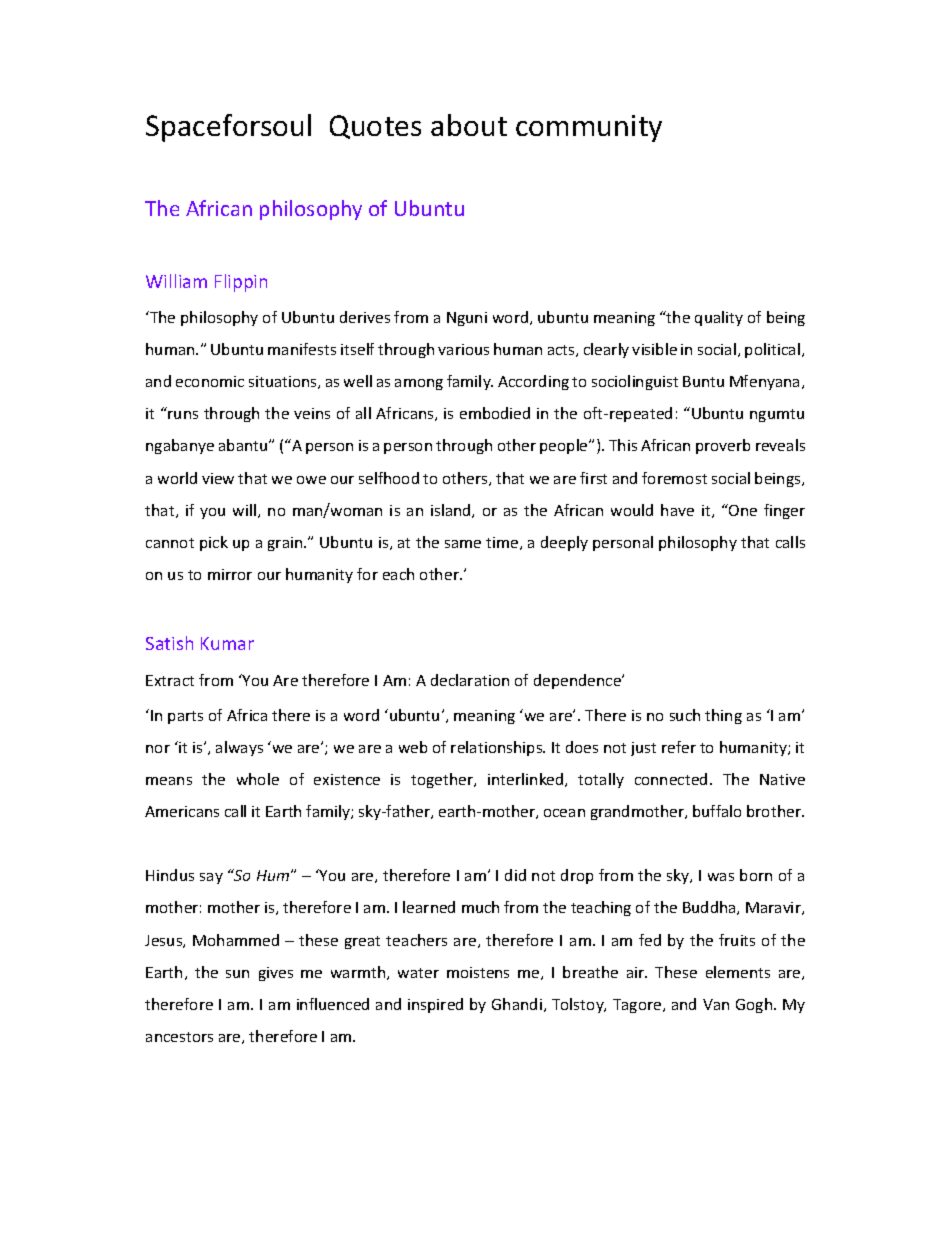 This page has width=952, height=1233. What do you see at coordinates (469, 125) in the page?
I see `about` at bounding box center [469, 125].
